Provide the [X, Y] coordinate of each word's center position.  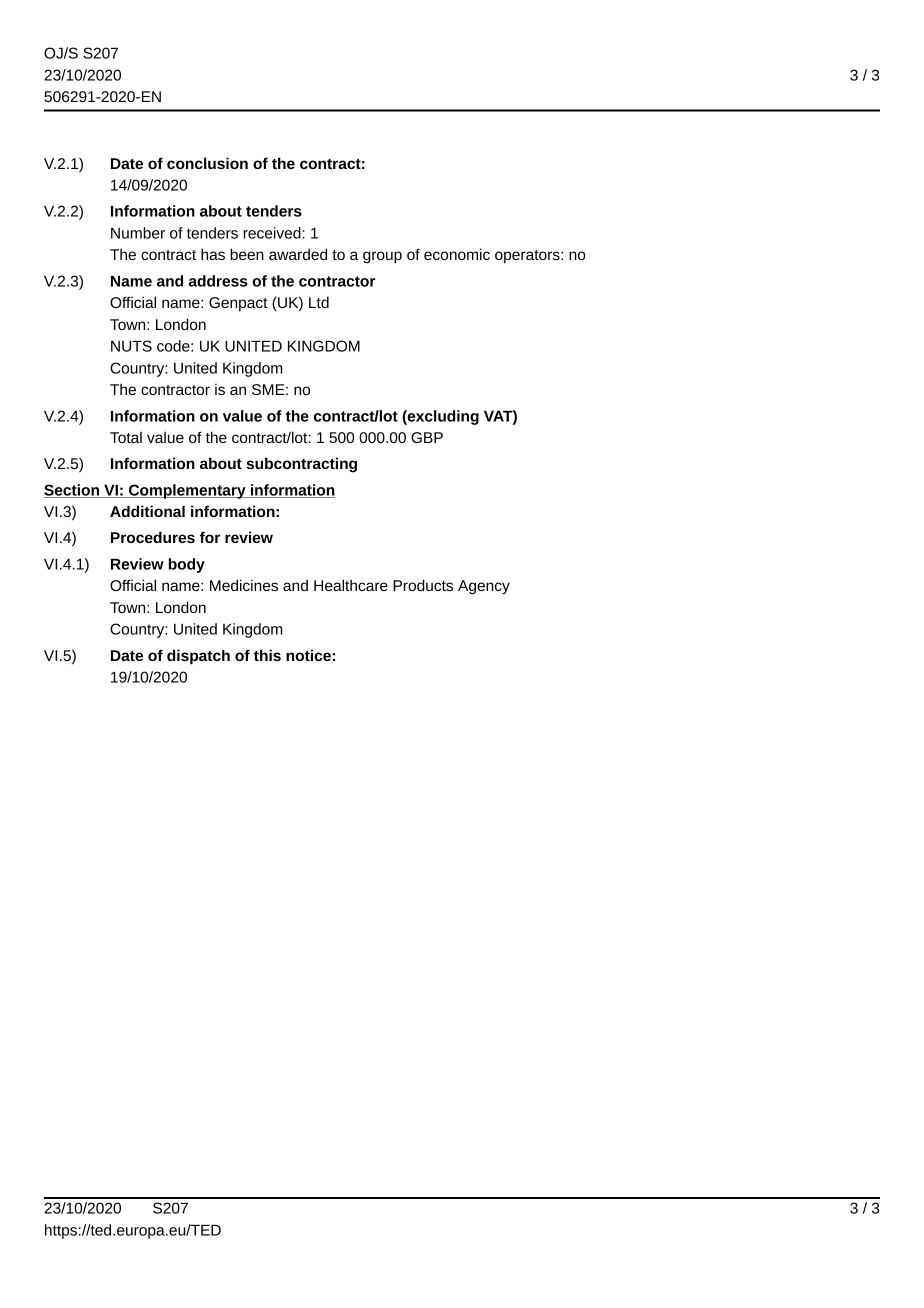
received [273, 233]
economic [457, 254]
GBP [427, 437]
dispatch [198, 657]
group [382, 257]
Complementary [187, 491]
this [267, 655]
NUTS [131, 346]
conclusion [207, 163]
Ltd [319, 302]
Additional [147, 511]
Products [423, 585]
